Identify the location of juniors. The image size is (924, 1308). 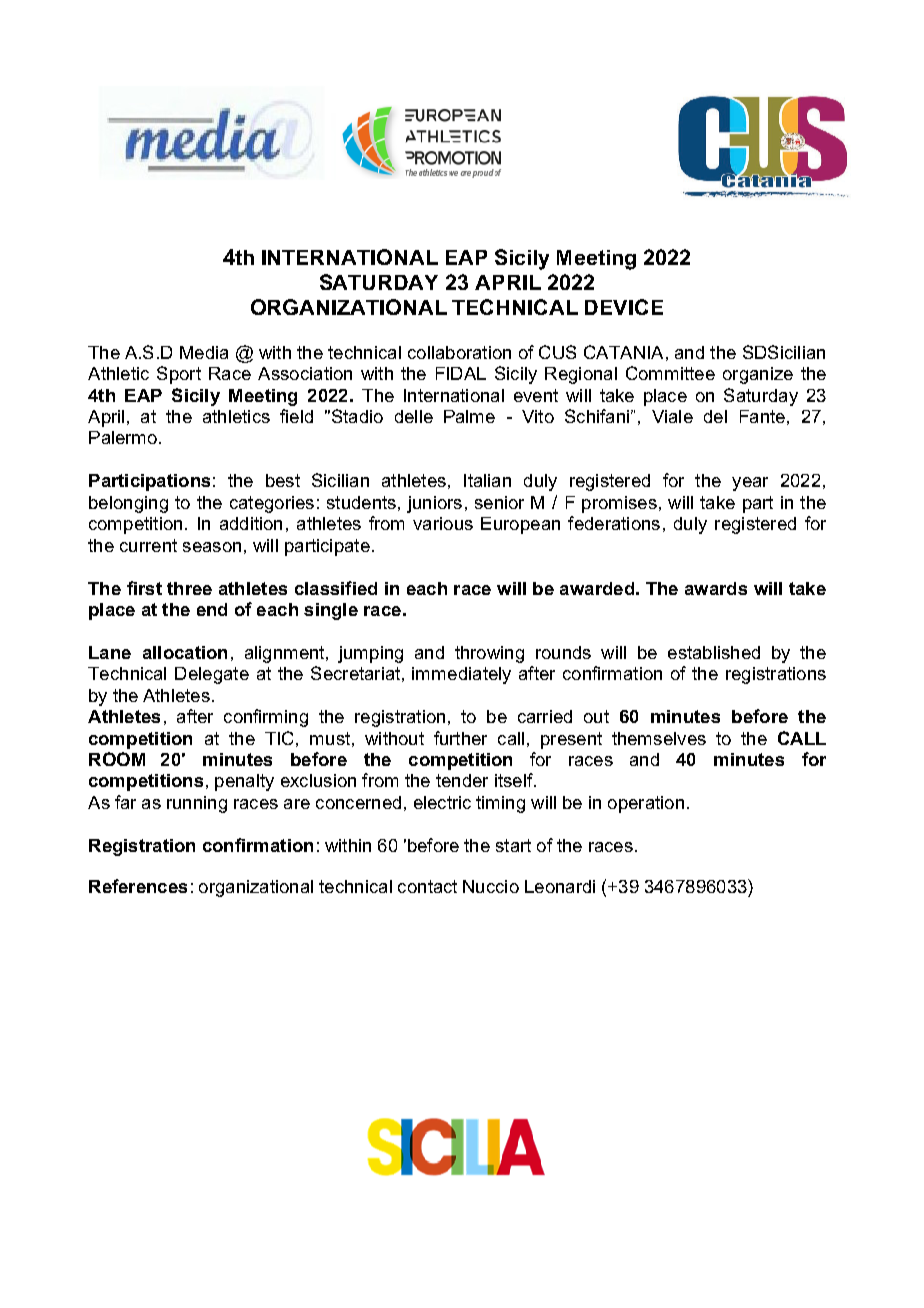
(434, 504).
